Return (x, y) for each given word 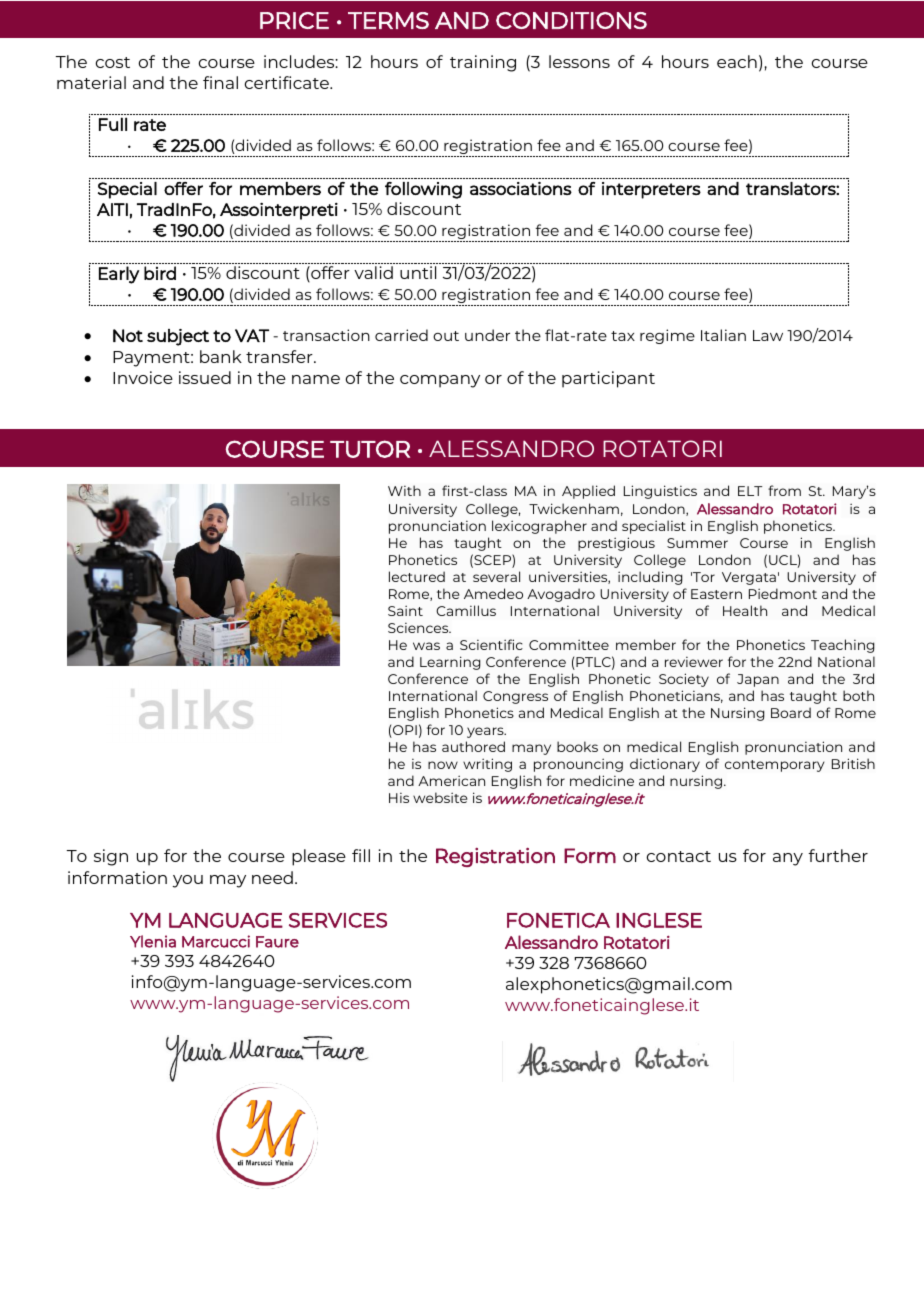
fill (361, 855)
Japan (758, 680)
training (483, 63)
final (220, 82)
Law (768, 335)
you (187, 881)
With (404, 490)
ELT (750, 491)
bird (160, 273)
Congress (515, 697)
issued (205, 377)
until (418, 272)
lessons (579, 61)
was (426, 646)
